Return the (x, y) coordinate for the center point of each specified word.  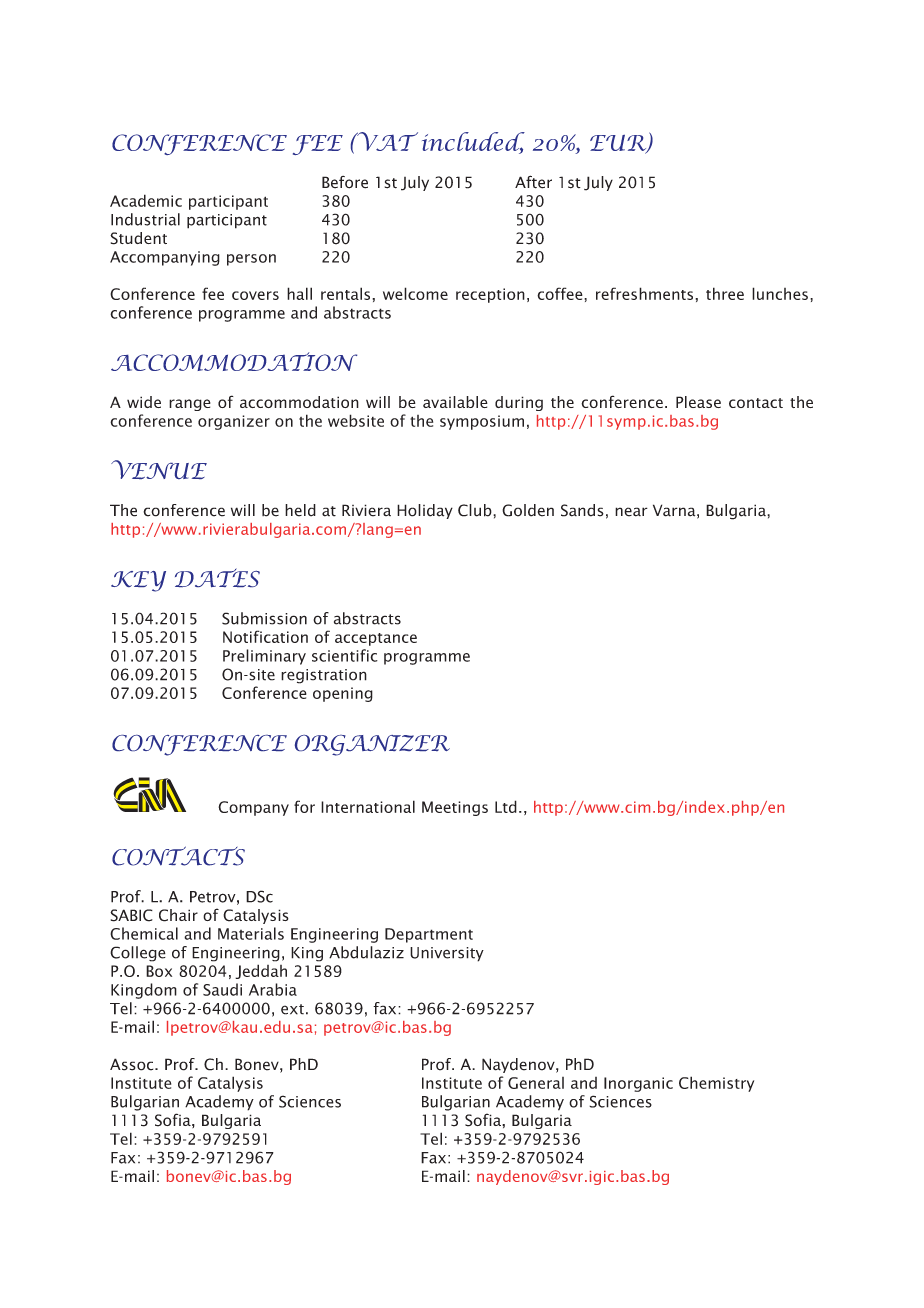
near (631, 512)
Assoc (133, 1064)
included (473, 142)
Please (698, 402)
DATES (217, 577)
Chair (178, 915)
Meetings (455, 808)
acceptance (376, 639)
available (455, 402)
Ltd (506, 806)
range (190, 405)
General (536, 1083)
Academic (146, 200)
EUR (619, 144)
